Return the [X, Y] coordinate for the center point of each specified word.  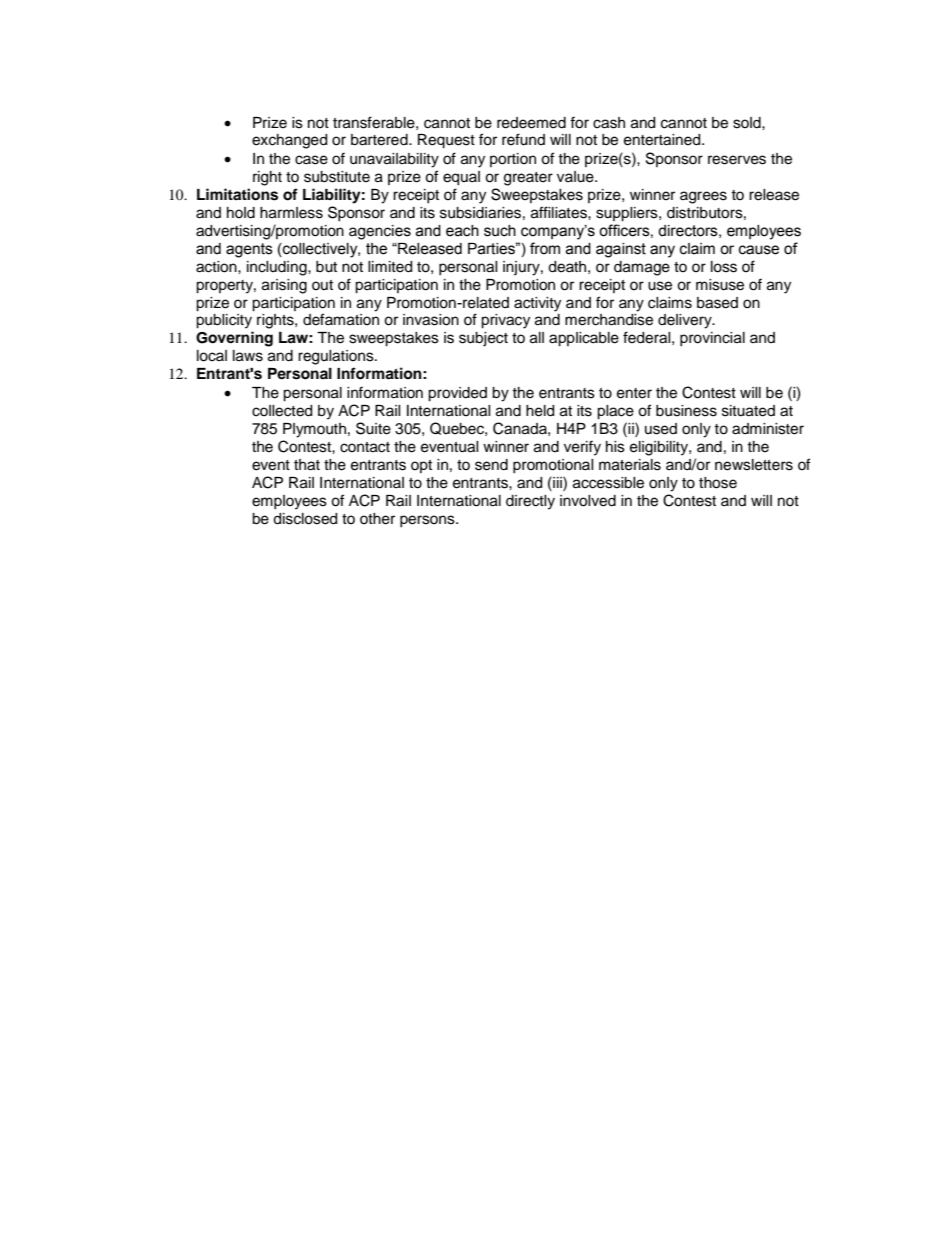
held [540, 411]
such [500, 231]
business [686, 411]
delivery [686, 321]
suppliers [628, 214]
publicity [224, 321]
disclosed [305, 519]
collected [282, 411]
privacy [505, 321]
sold [748, 123]
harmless [291, 213]
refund [523, 139]
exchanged [289, 141]
